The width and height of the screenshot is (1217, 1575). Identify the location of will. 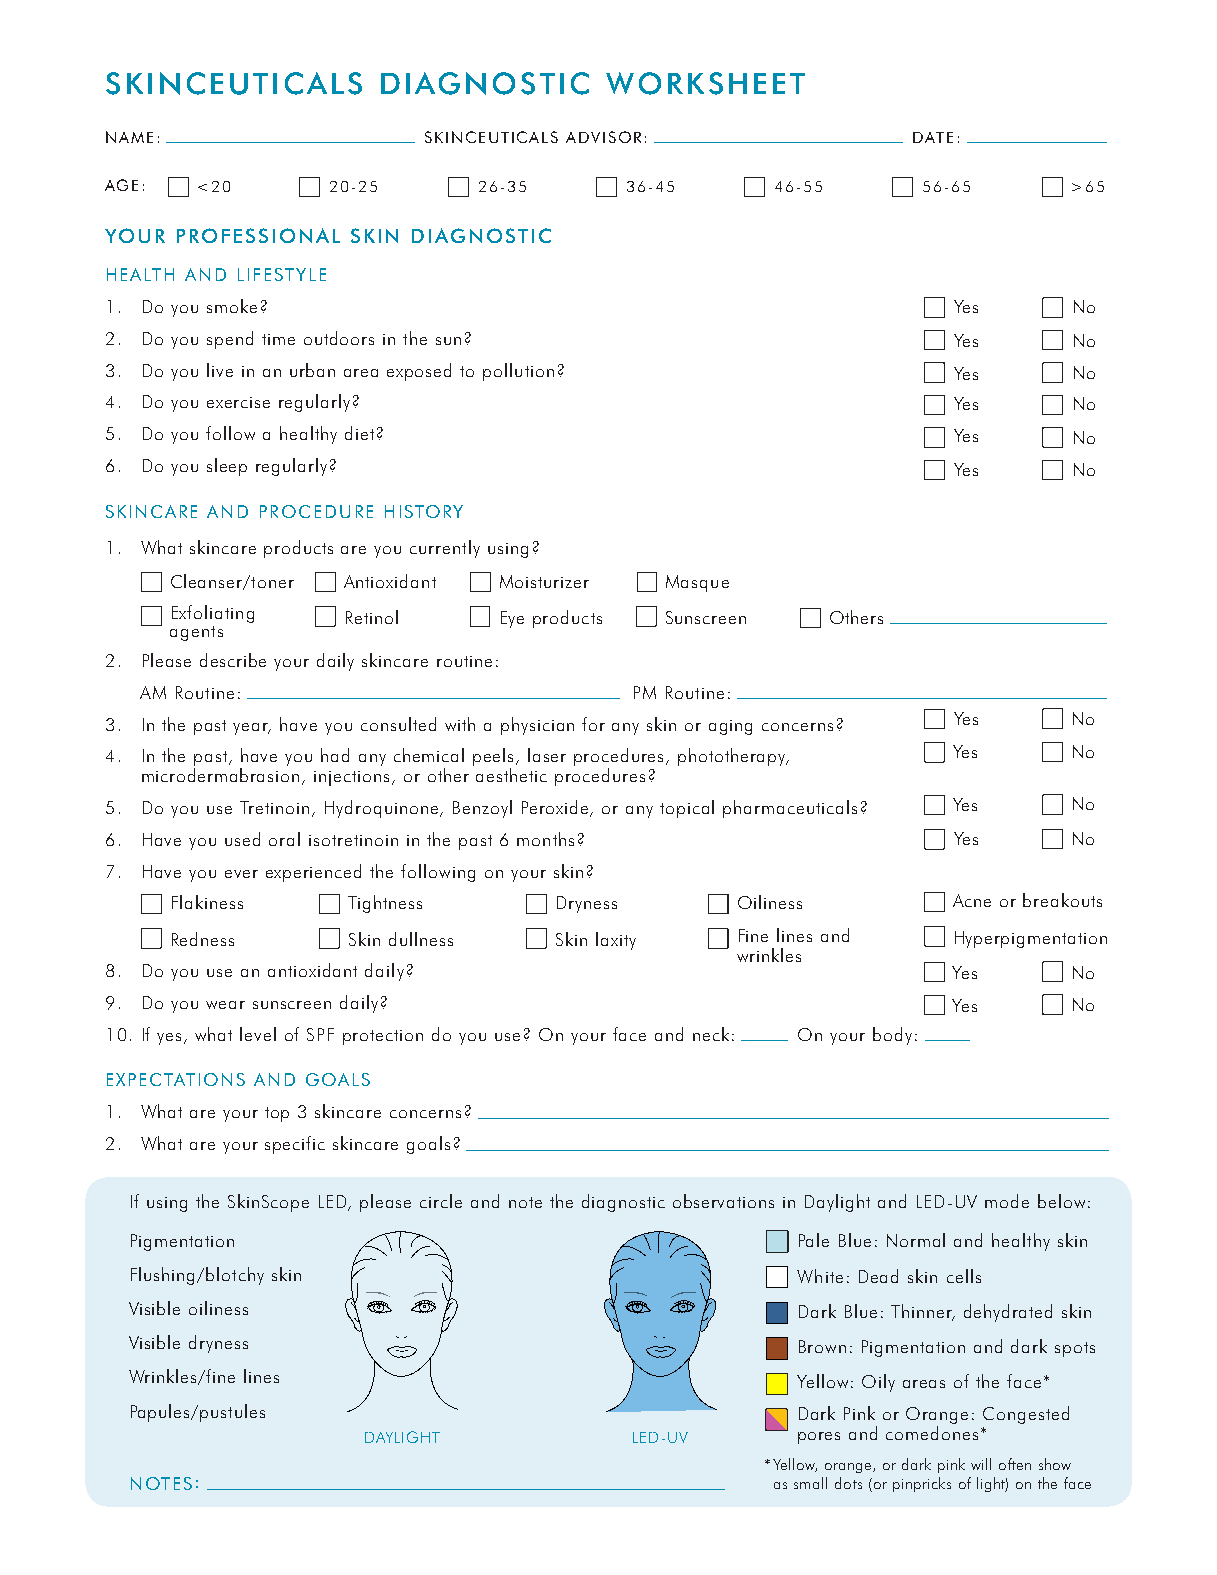
(981, 1464).
